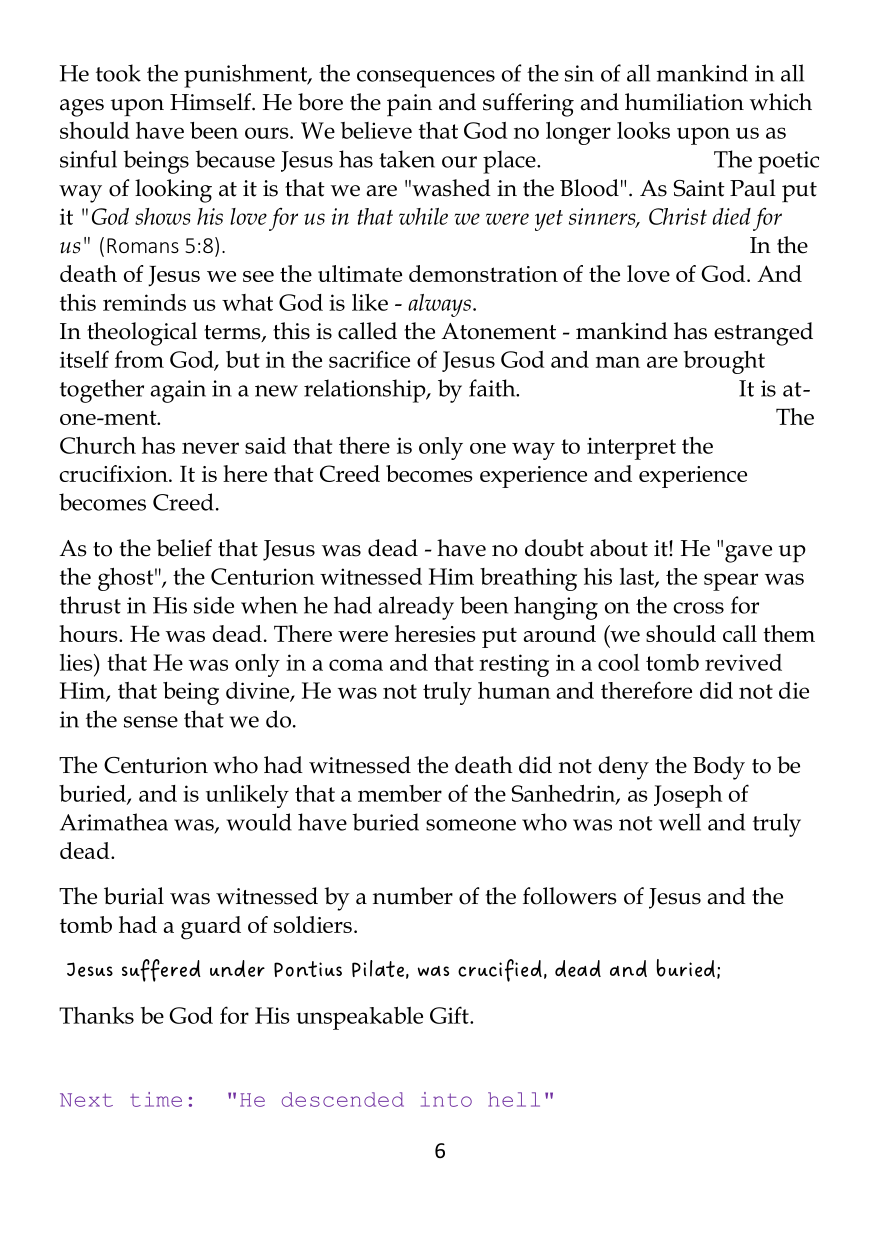 The image size is (880, 1245). What do you see at coordinates (156, 1099) in the screenshot?
I see `time` at bounding box center [156, 1099].
